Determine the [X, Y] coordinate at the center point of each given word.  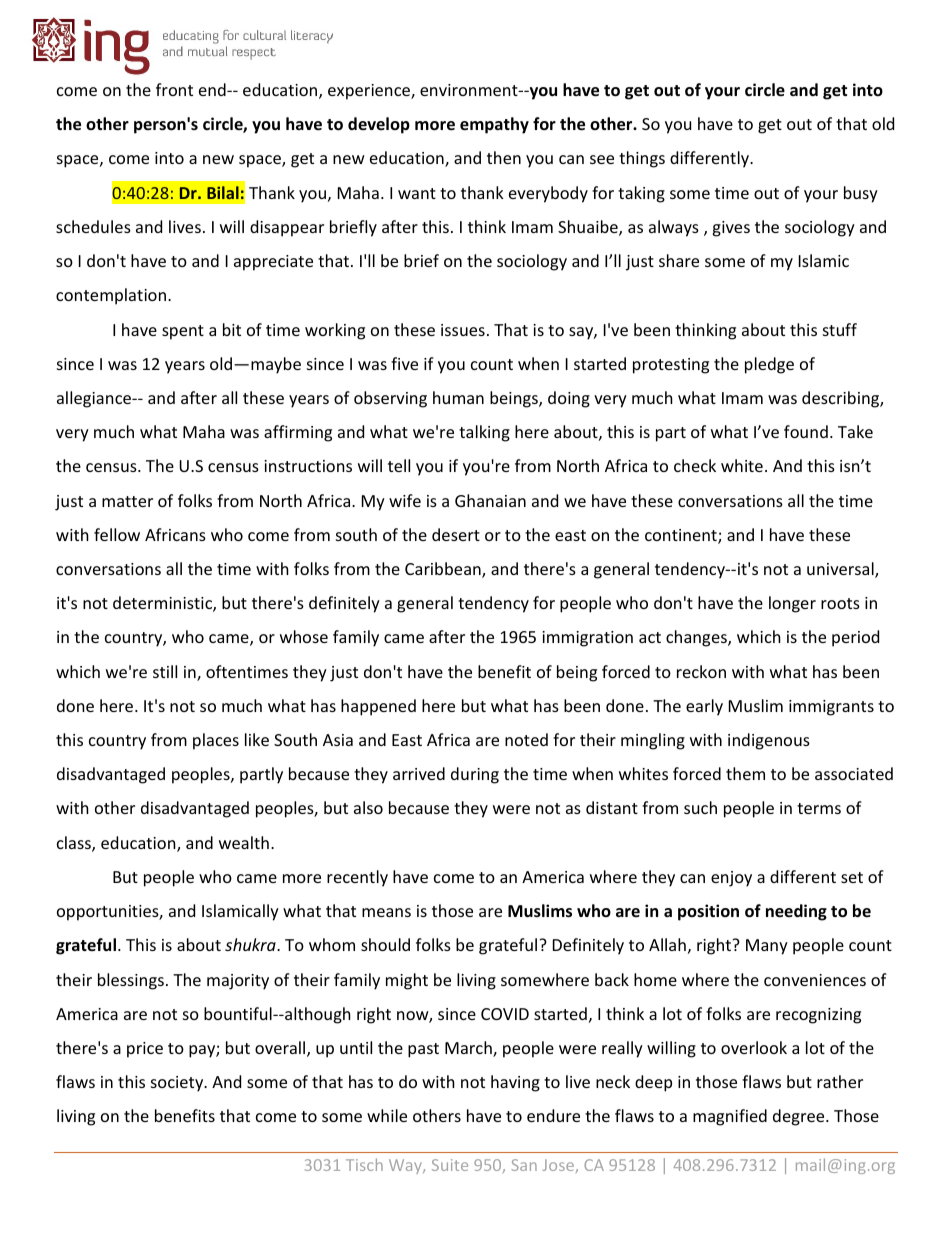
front [174, 89]
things [642, 159]
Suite [450, 1165]
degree [800, 1117]
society [178, 1084]
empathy [494, 125]
